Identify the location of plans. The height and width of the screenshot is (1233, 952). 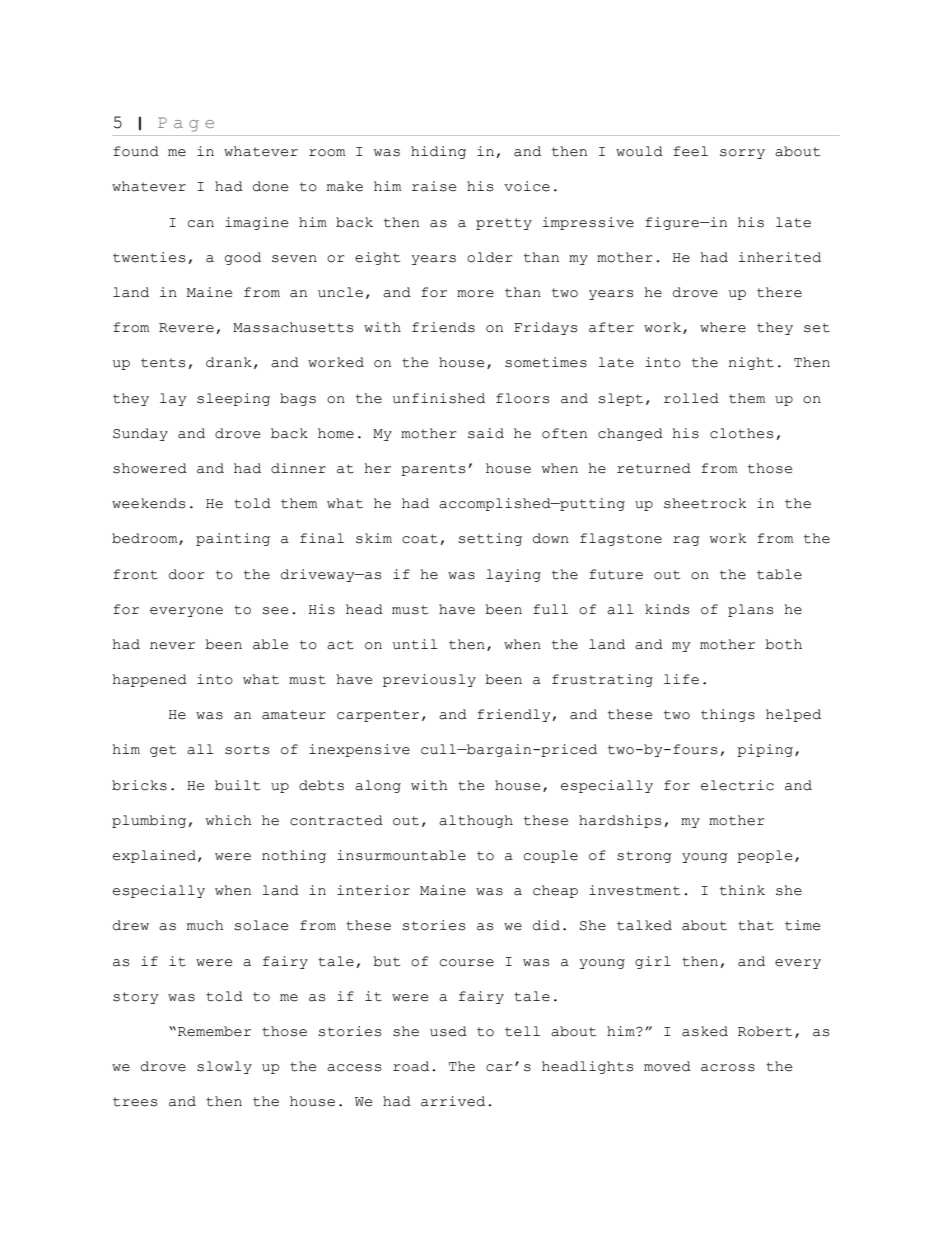
(750, 610).
